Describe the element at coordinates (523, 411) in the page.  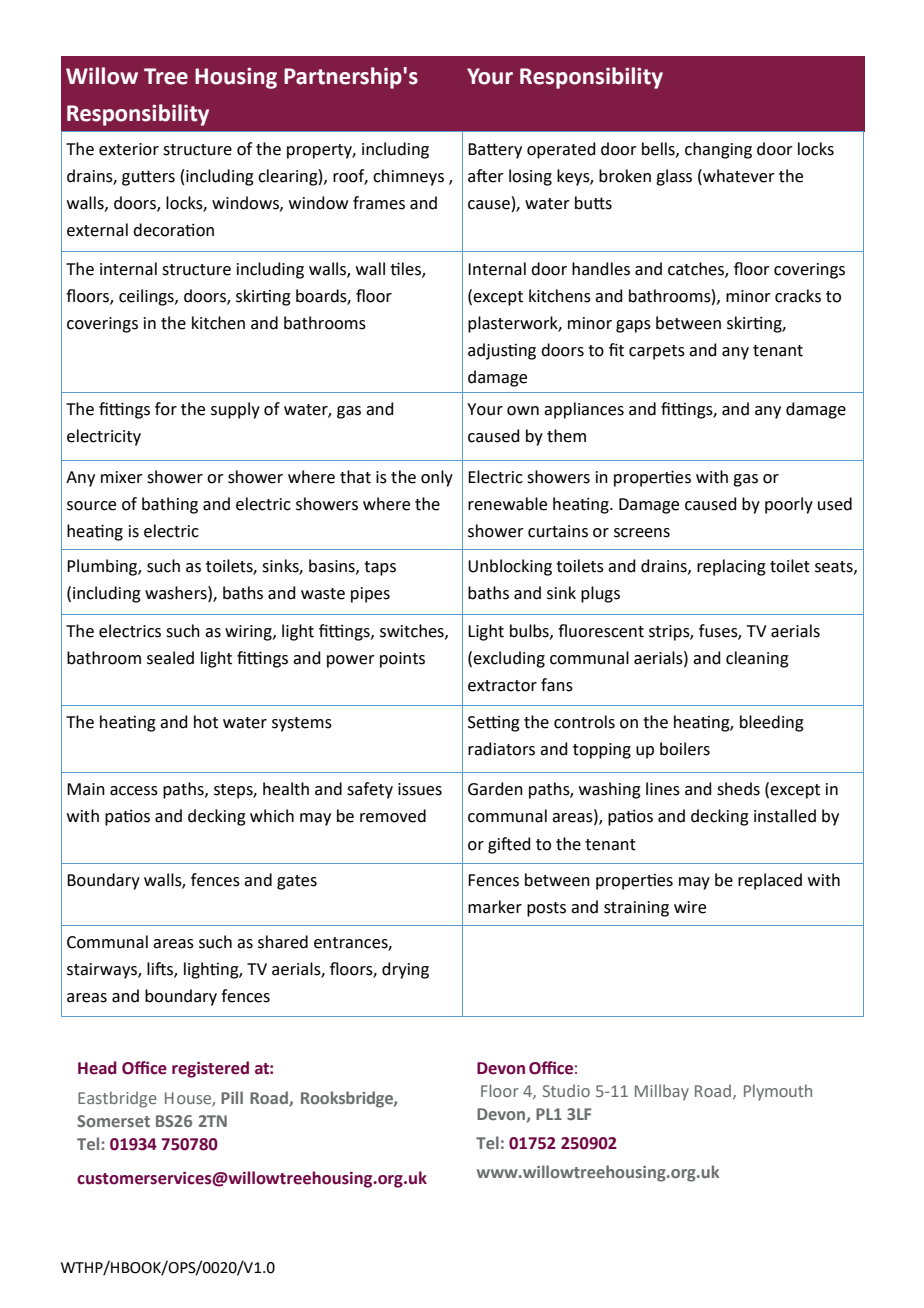
I see `own` at that location.
